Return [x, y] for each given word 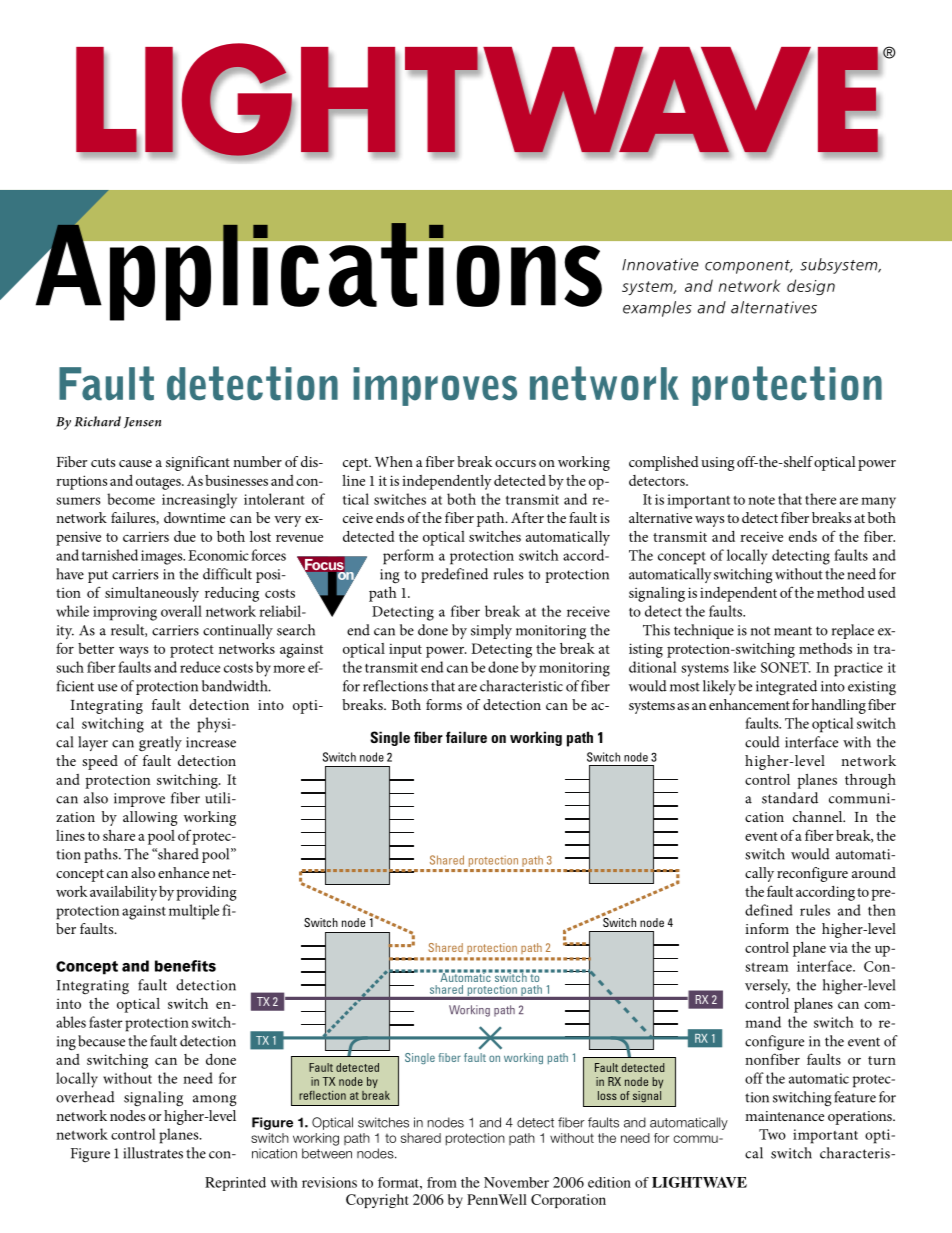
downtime [194, 517]
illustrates [153, 1153]
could [762, 742]
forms [444, 704]
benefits [185, 966]
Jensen [142, 422]
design [811, 287]
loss [607, 1095]
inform [767, 928]
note [761, 500]
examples [657, 309]
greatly [160, 743]
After [527, 517]
